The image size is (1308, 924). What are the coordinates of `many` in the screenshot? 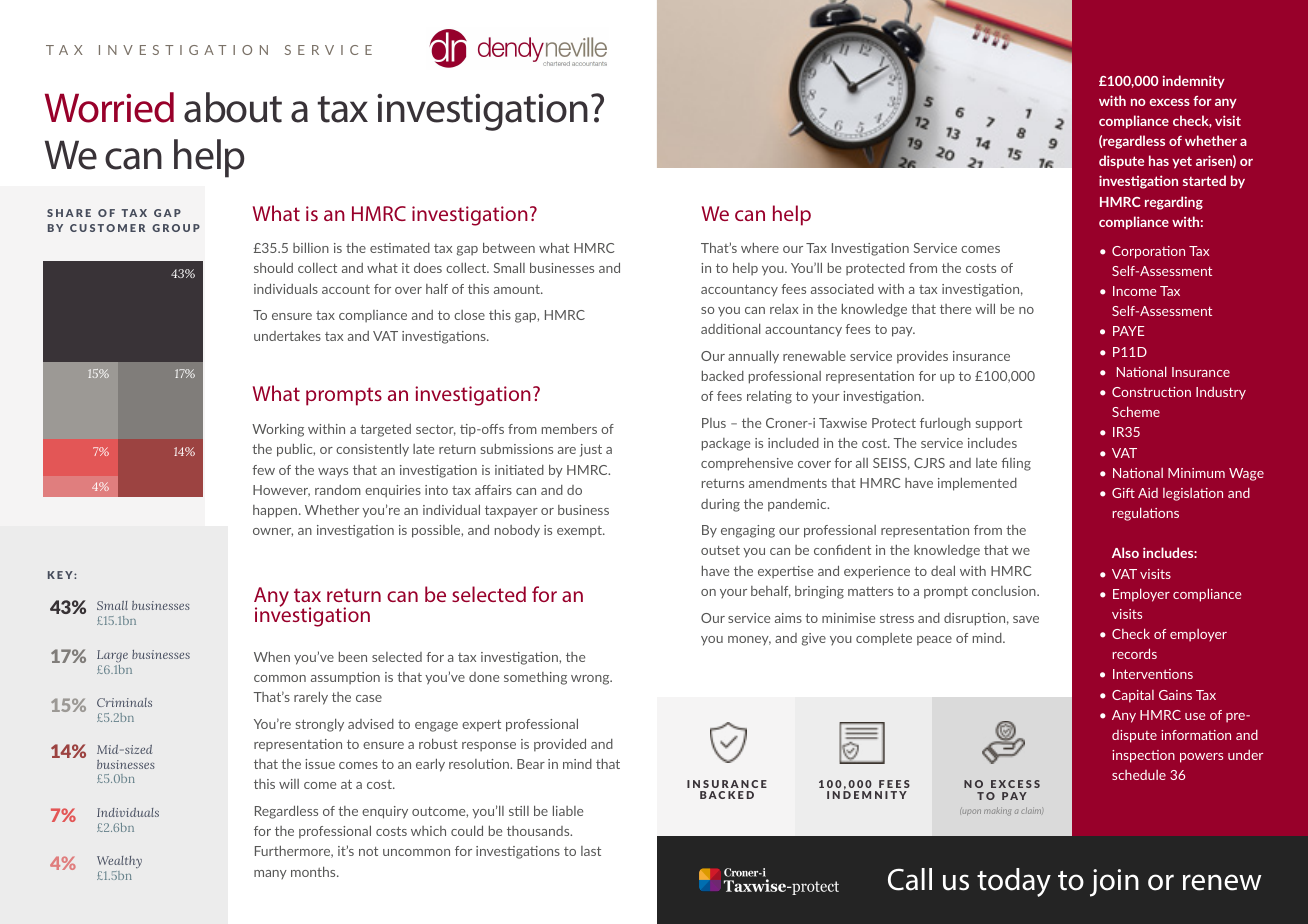 It's located at (270, 874).
